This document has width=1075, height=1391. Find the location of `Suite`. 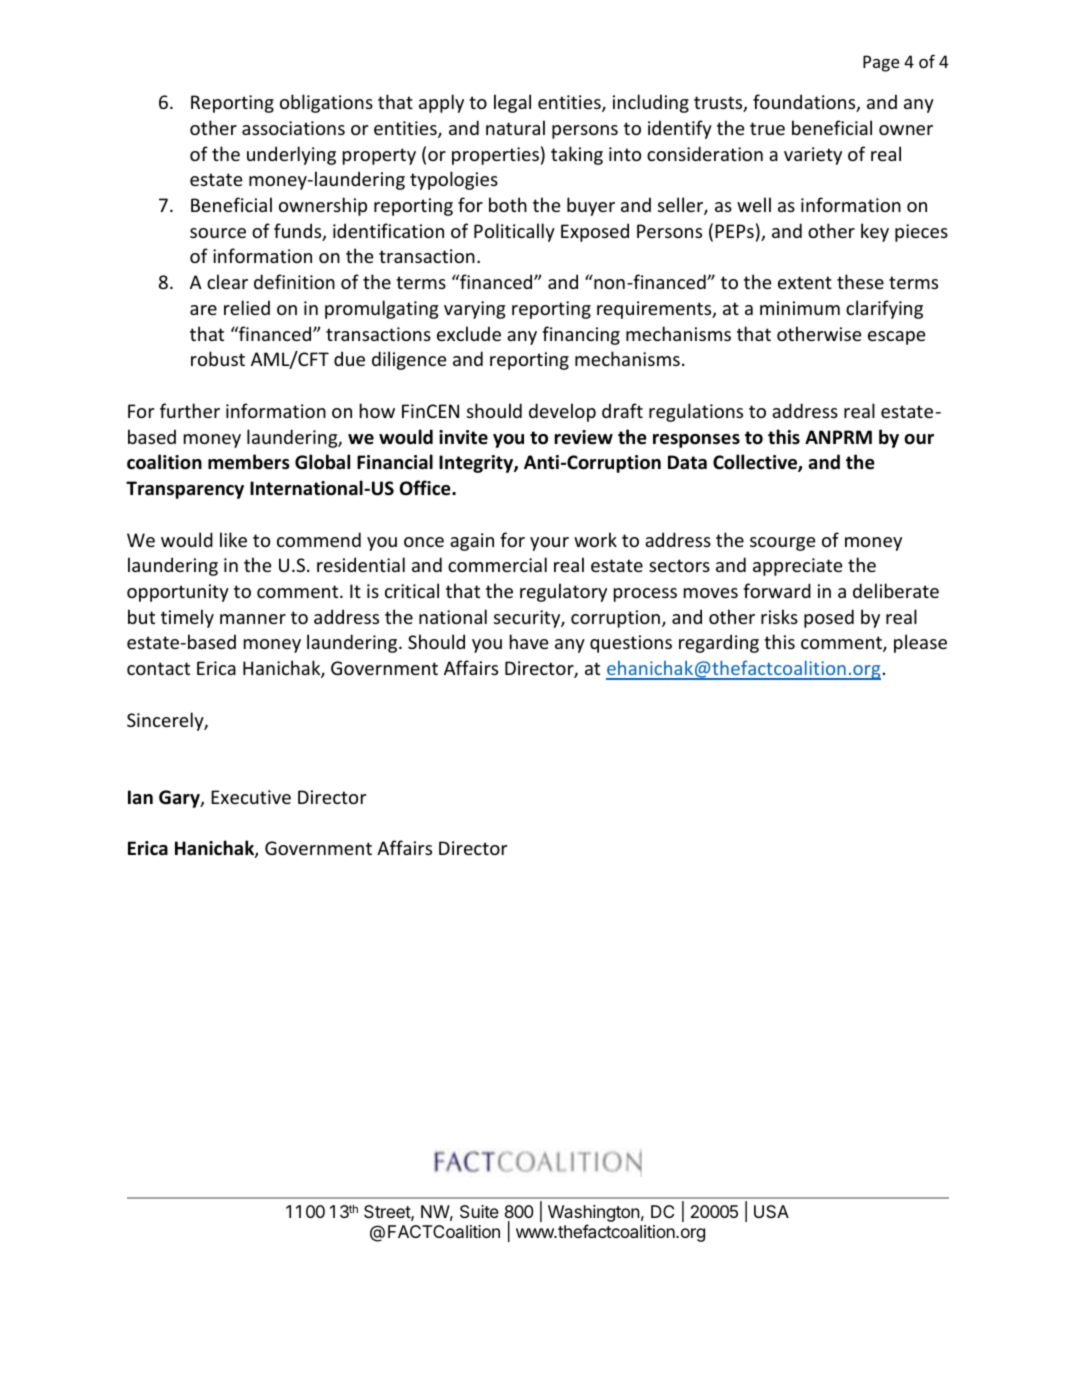

Suite is located at coordinates (479, 1211).
